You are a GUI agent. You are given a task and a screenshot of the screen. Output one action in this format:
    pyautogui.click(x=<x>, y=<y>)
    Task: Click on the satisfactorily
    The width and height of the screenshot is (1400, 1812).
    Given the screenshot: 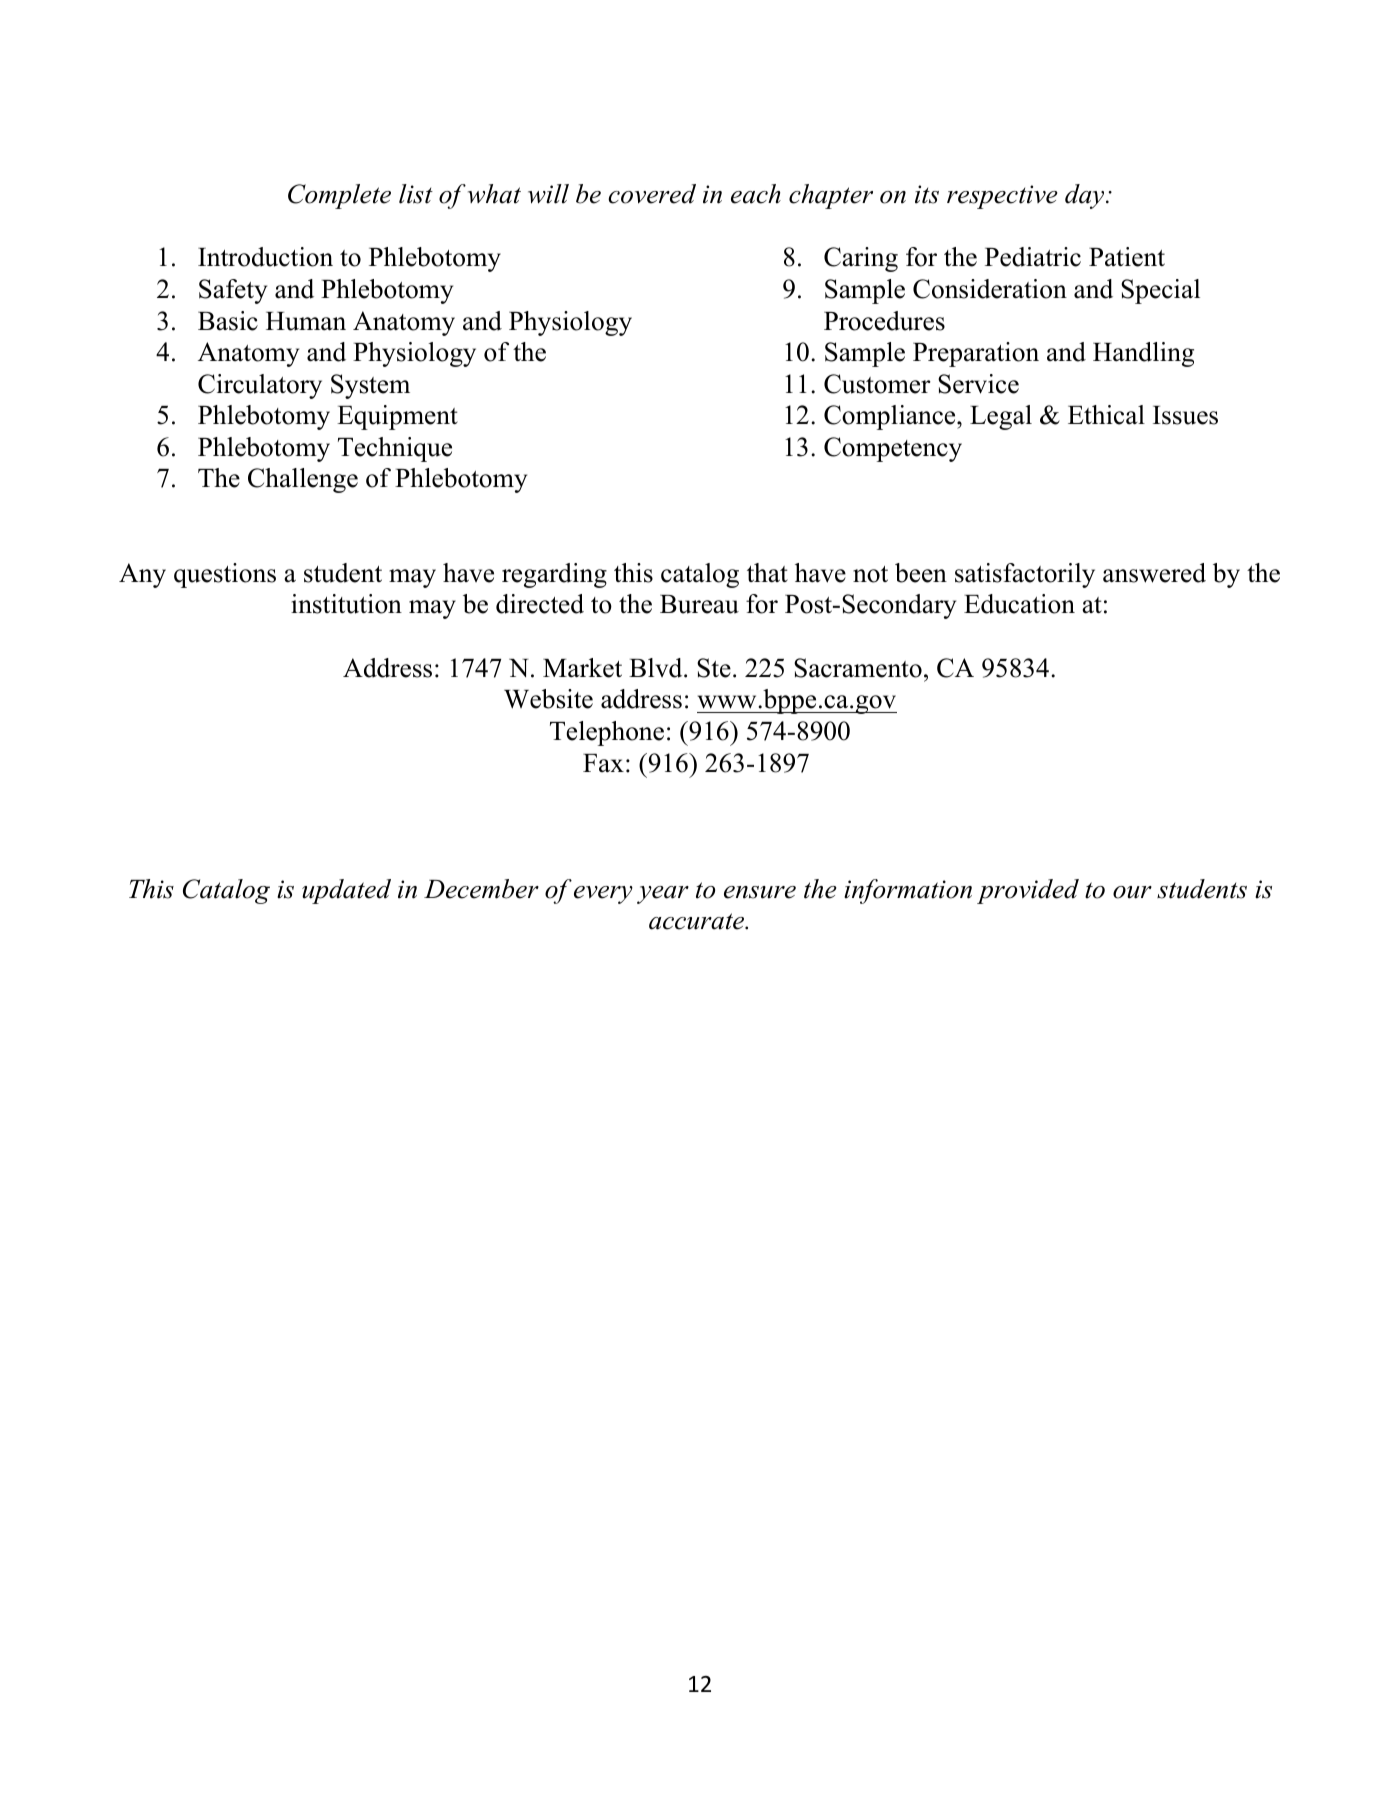 What is the action you would take?
    pyautogui.click(x=1025, y=575)
